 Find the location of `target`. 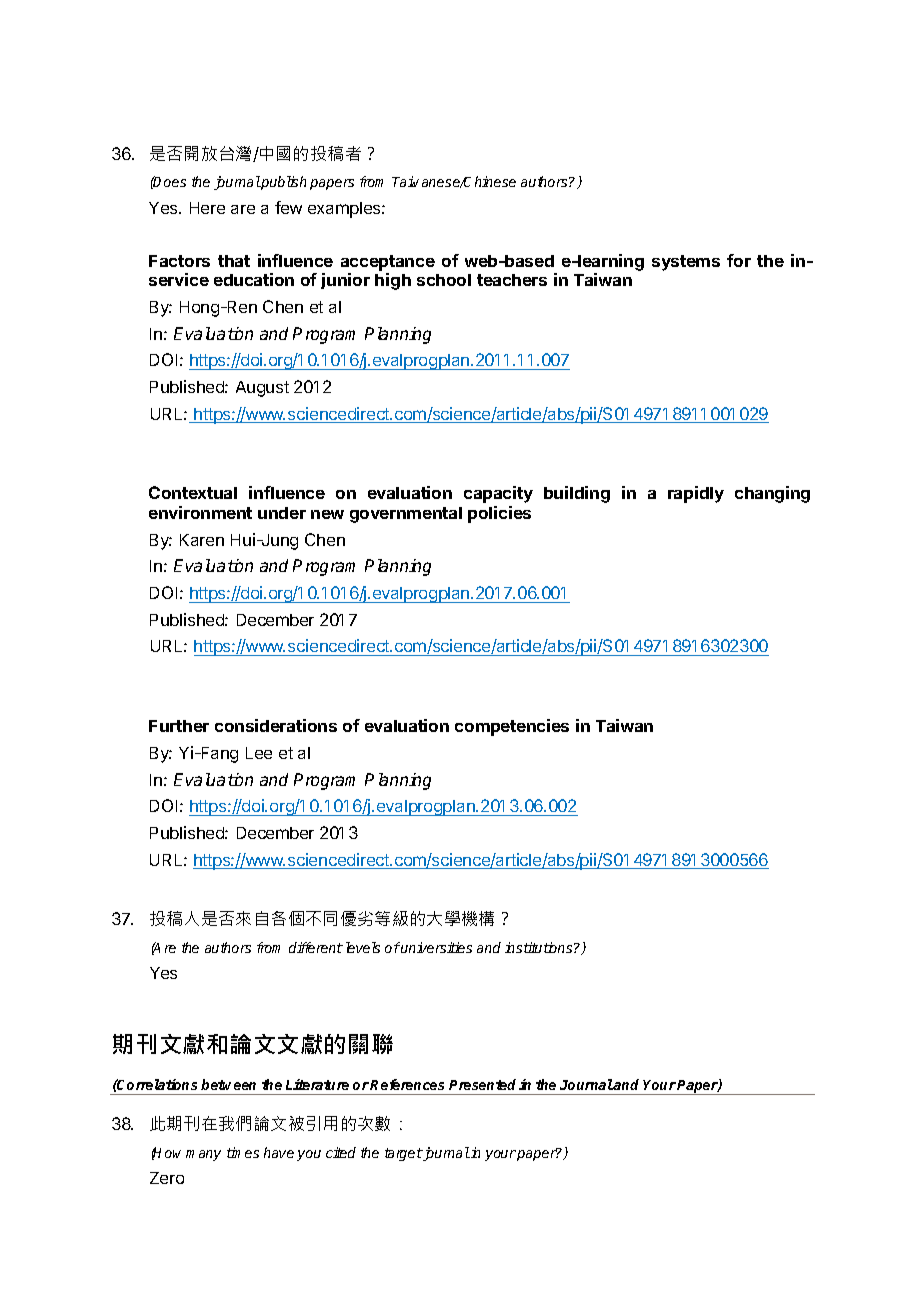

target is located at coordinates (403, 1154).
